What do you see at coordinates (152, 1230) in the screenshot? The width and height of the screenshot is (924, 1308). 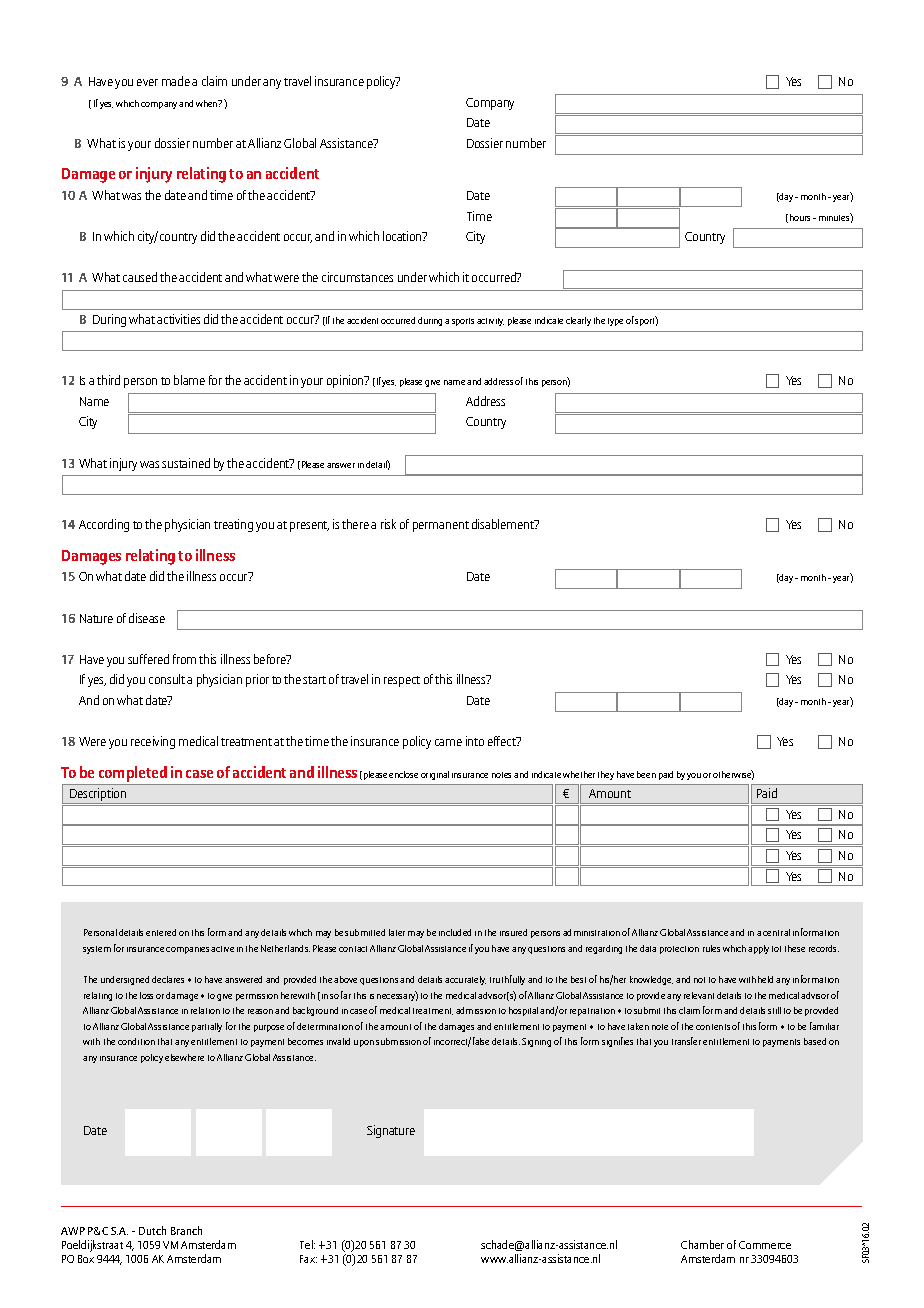 I see `Dutch` at bounding box center [152, 1230].
